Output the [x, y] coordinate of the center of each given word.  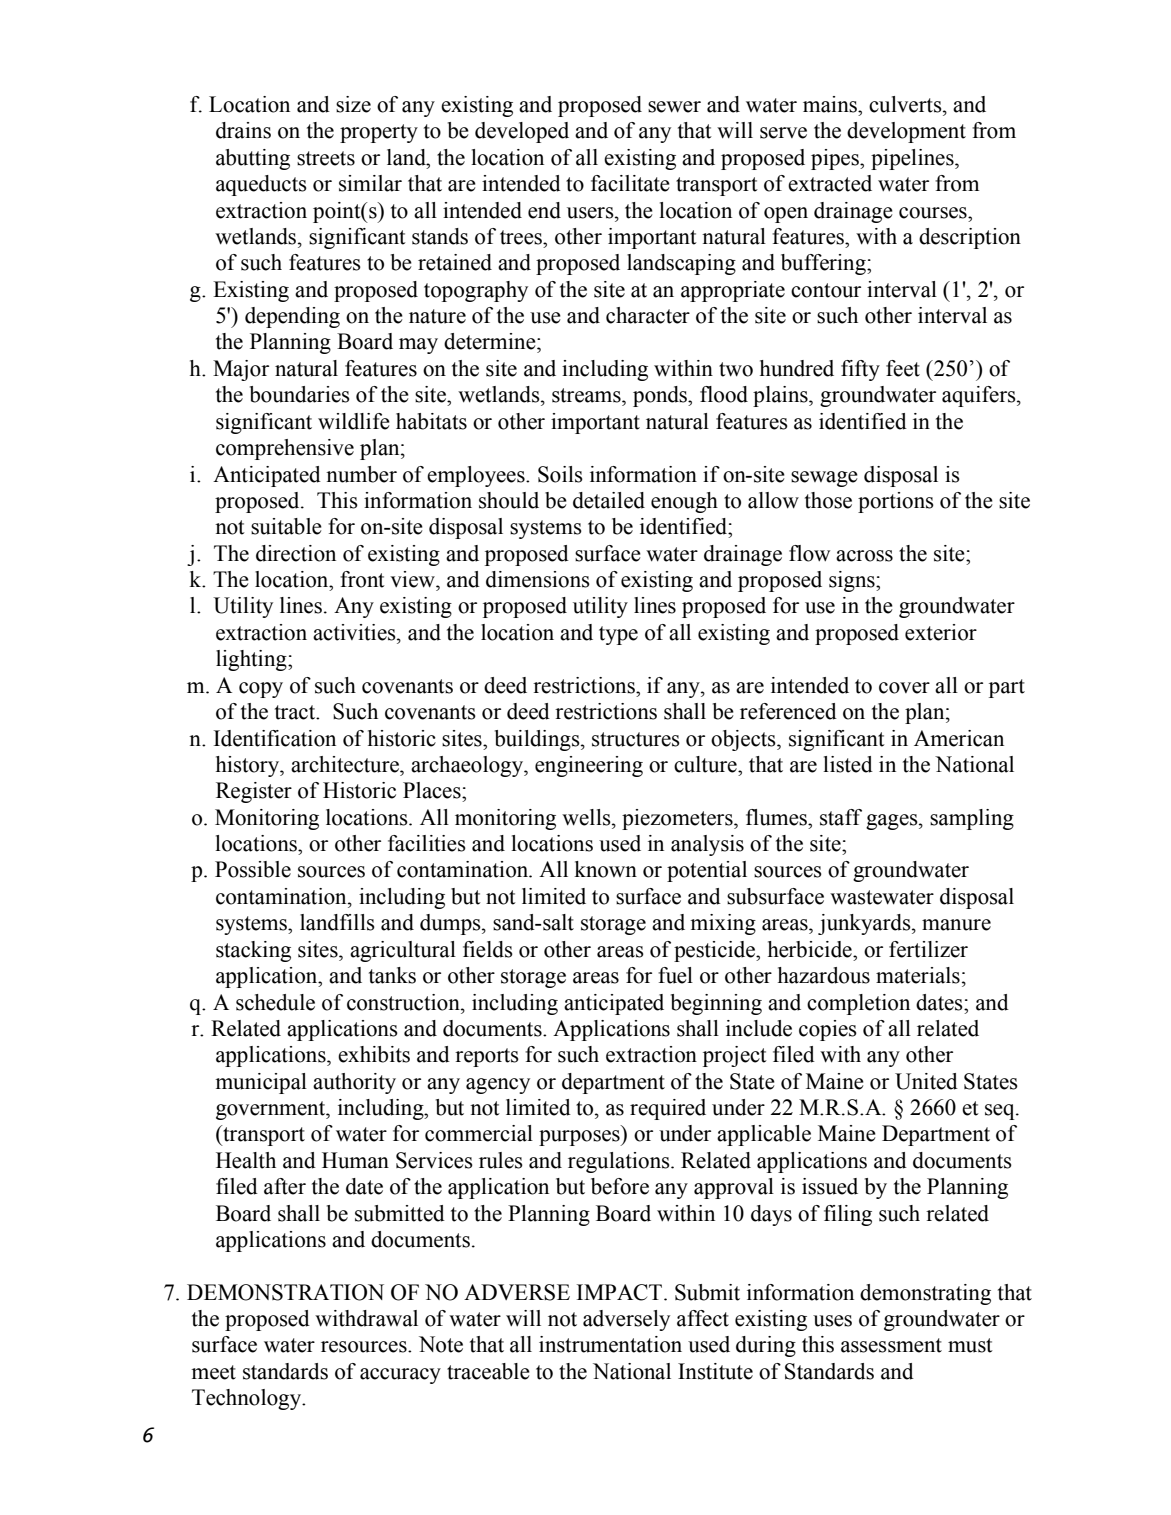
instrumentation [610, 1344]
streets [326, 158]
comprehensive [285, 449]
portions [896, 502]
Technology [248, 1399]
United [926, 1081]
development [906, 132]
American [959, 738]
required [668, 1109]
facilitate [630, 183]
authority [354, 1083]
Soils [560, 474]
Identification [275, 738]
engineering [589, 766]
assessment [891, 1345]
